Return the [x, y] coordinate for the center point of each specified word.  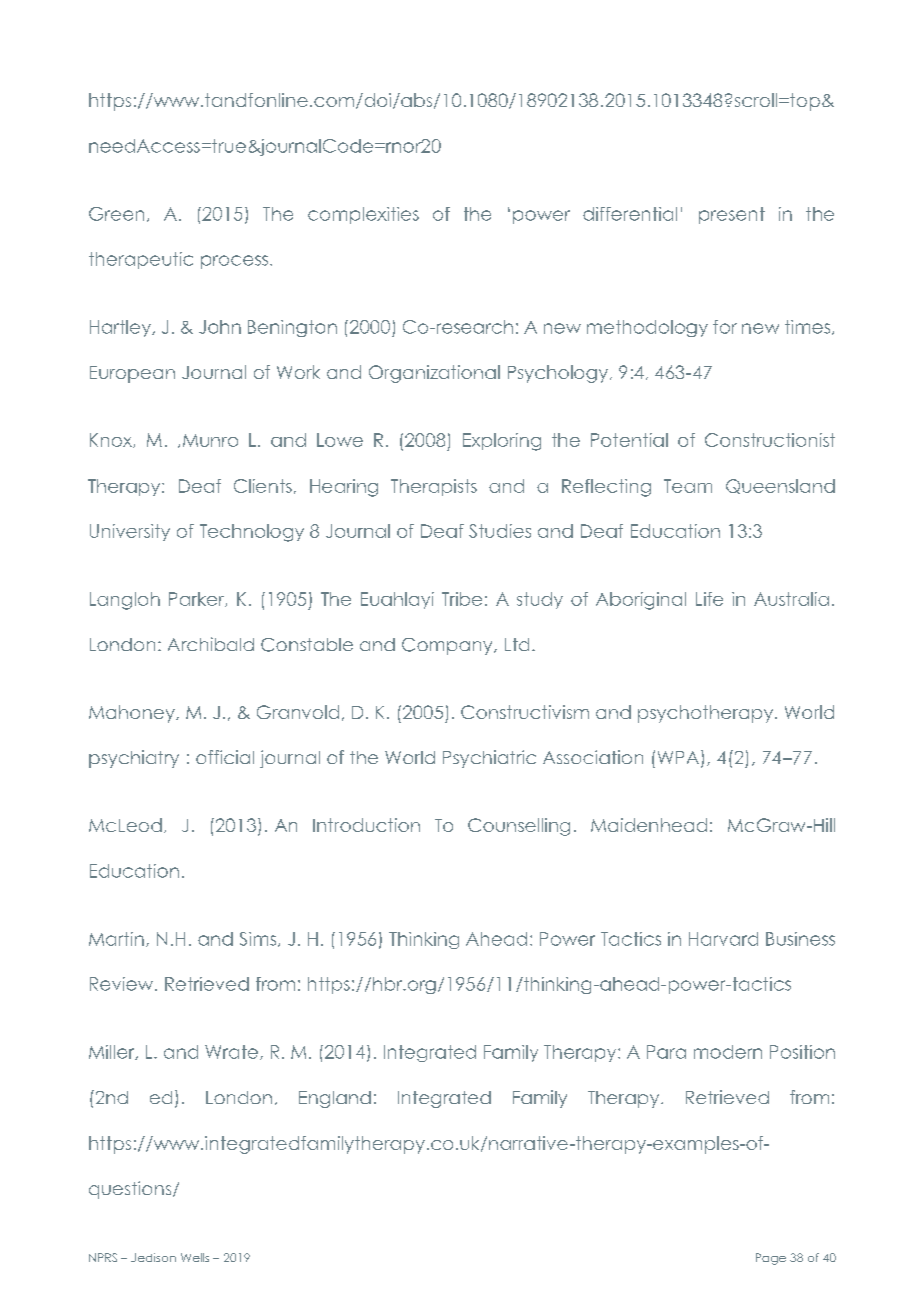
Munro [210, 440]
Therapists [434, 487]
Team [688, 486]
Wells [195, 1257]
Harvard [723, 939]
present [732, 215]
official [225, 757]
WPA [678, 757]
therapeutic [141, 260]
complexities [363, 215]
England [335, 1099]
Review [123, 984]
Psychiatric [489, 759]
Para [666, 1052]
